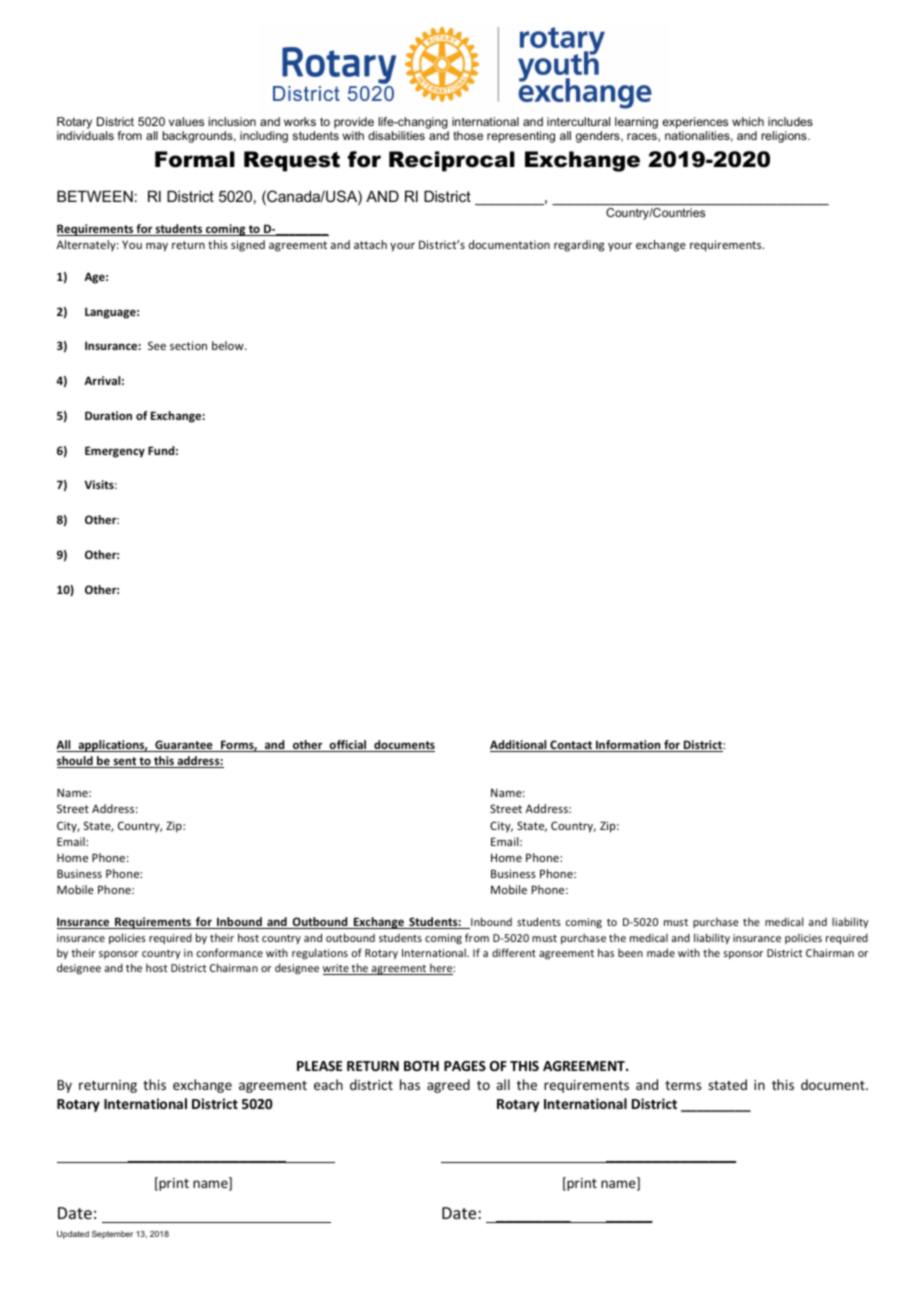 The width and height of the screenshot is (924, 1308). What do you see at coordinates (452, 161) in the screenshot?
I see `Reciprocal` at bounding box center [452, 161].
